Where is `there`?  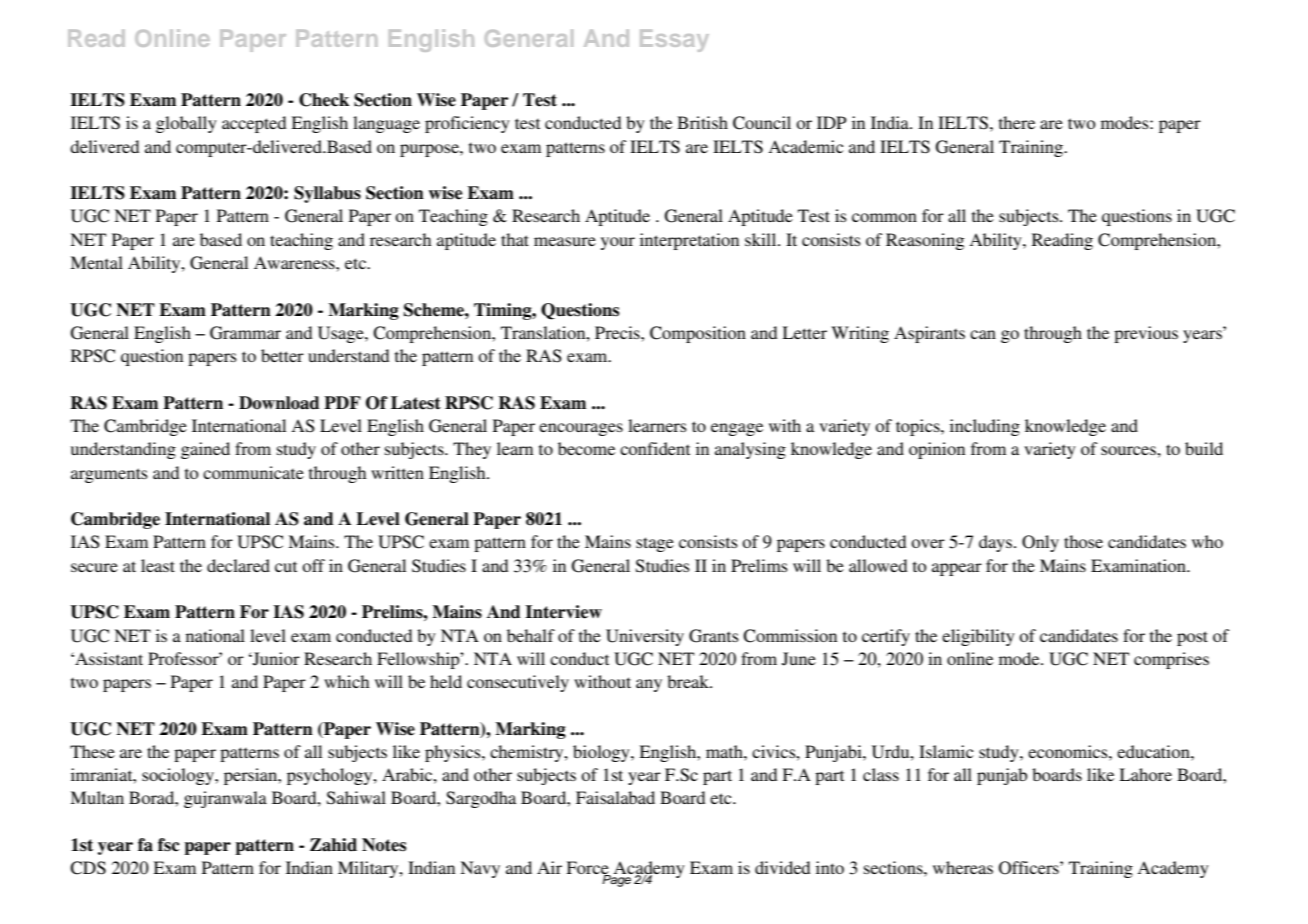
there is located at coordinates (1017, 122).
